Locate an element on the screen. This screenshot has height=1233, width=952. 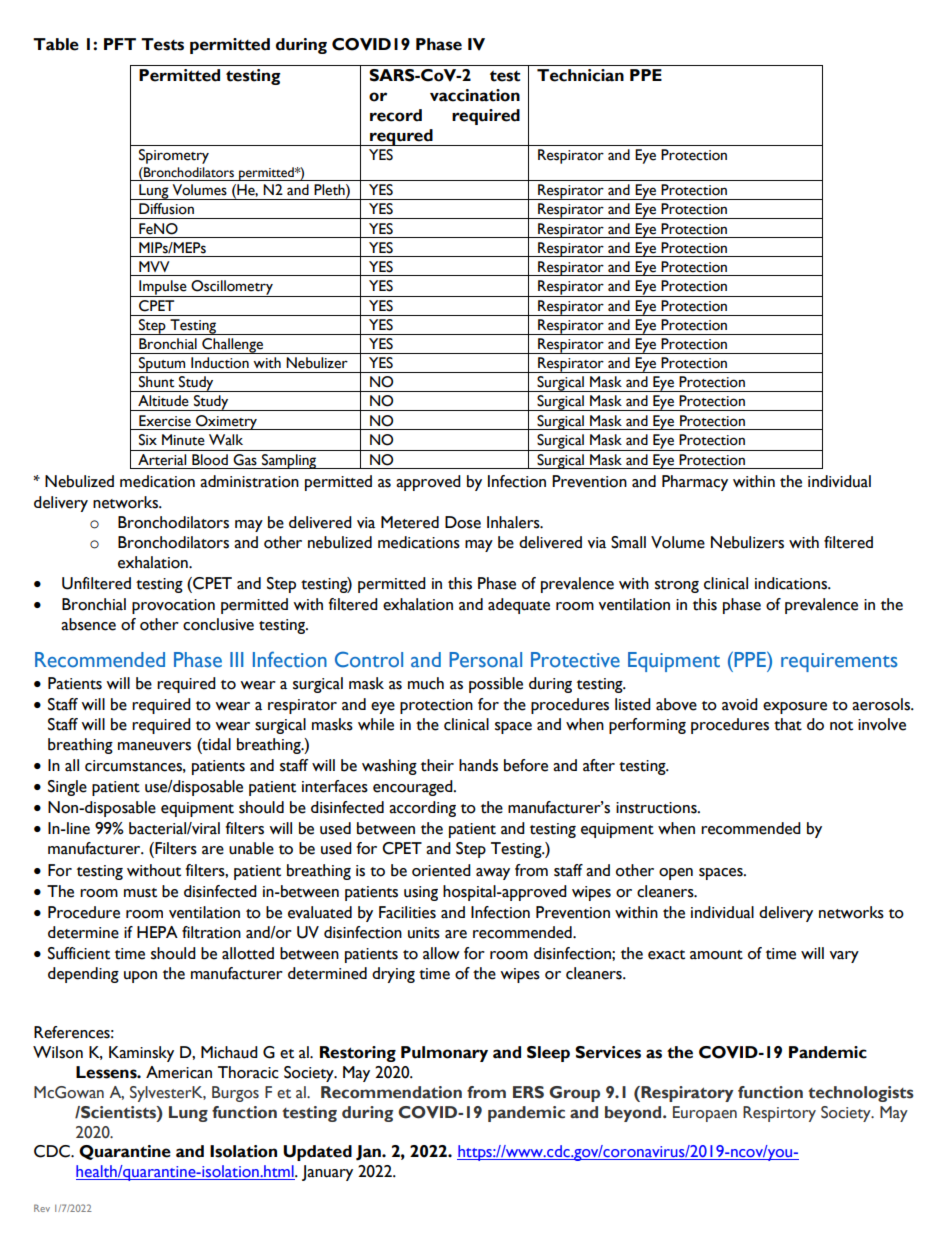
Pharmacy is located at coordinates (695, 483).
